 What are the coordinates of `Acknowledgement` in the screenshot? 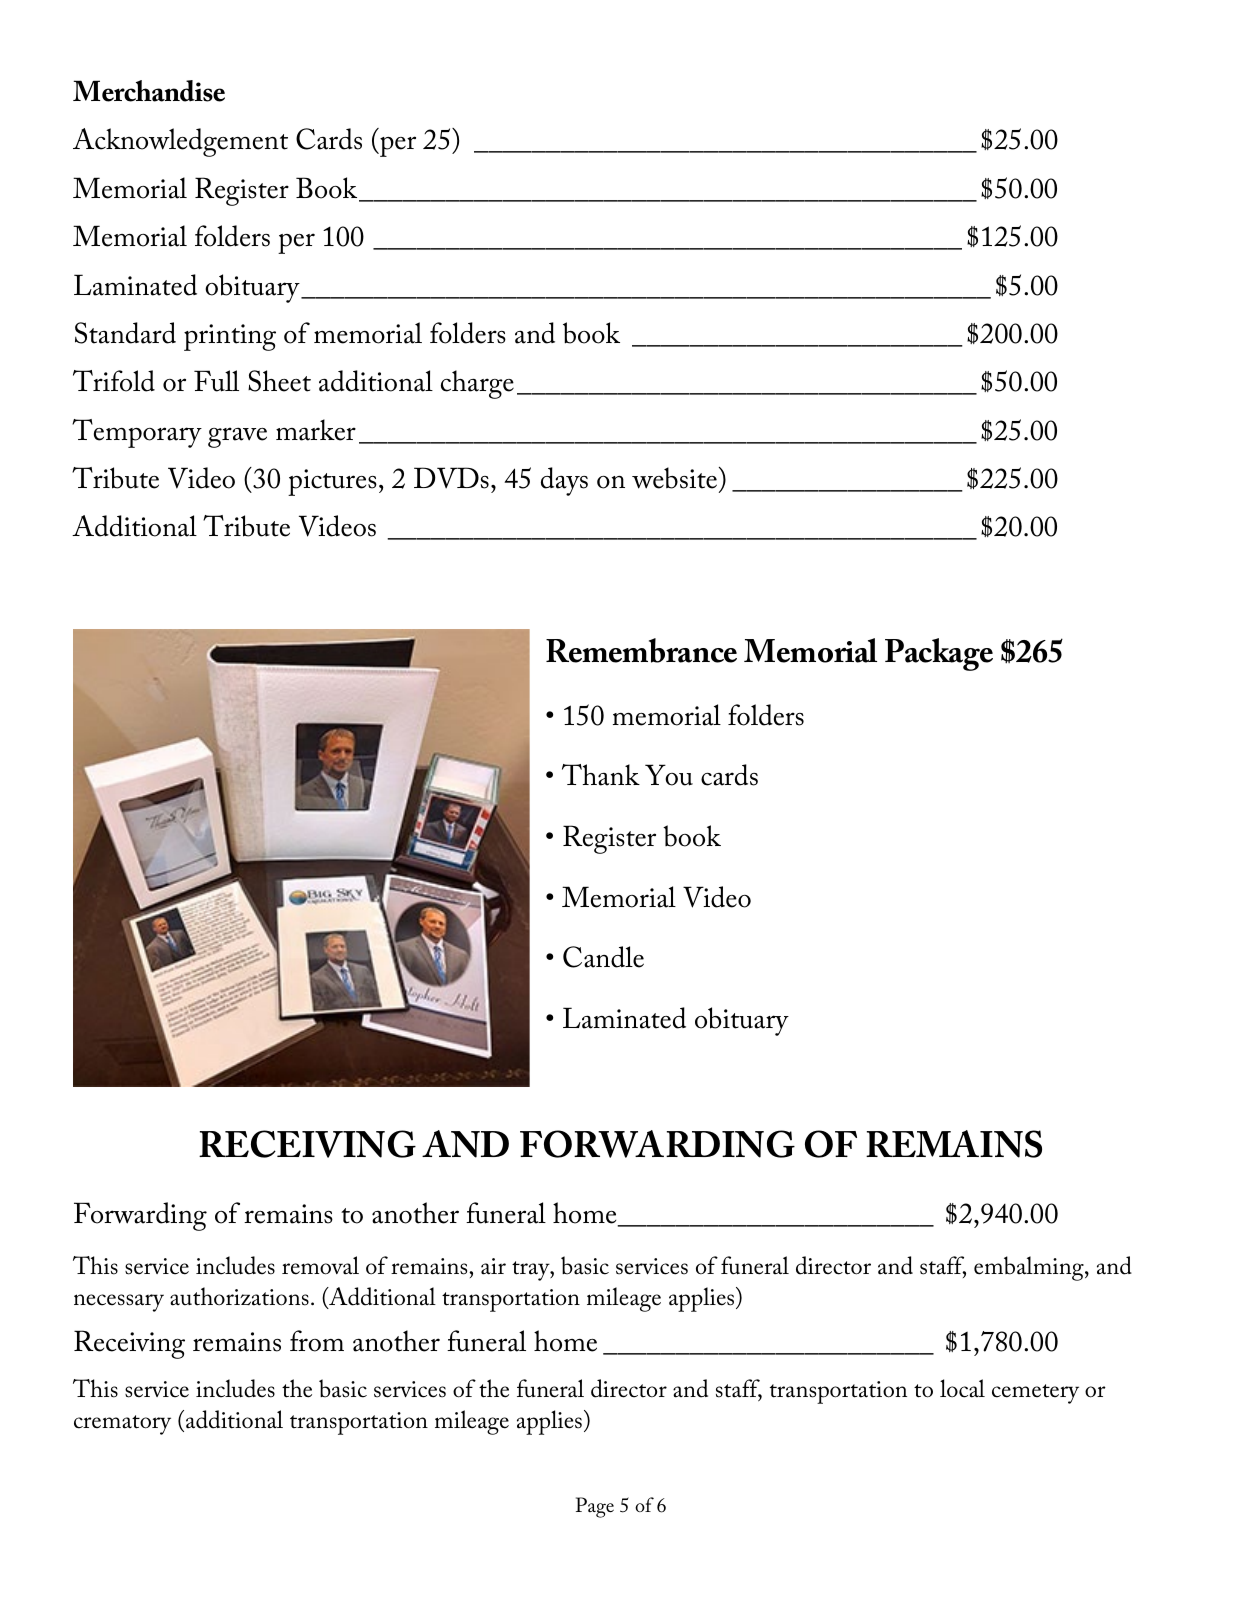 It's located at (180, 142).
